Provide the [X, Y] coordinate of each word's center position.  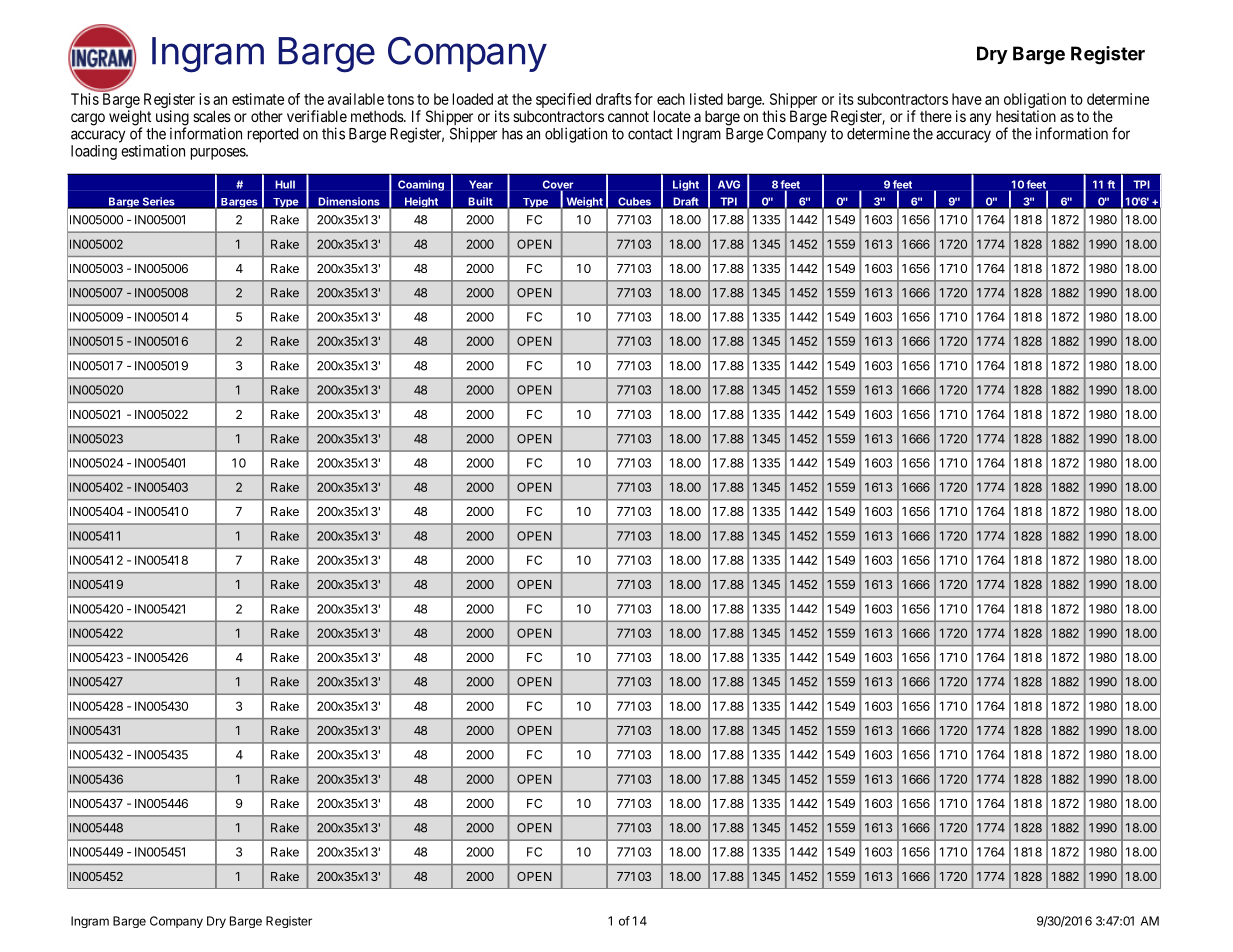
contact [650, 134]
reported [273, 135]
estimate [258, 99]
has [512, 134]
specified [563, 100]
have [967, 99]
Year [481, 184]
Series [158, 202]
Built [480, 202]
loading [94, 152]
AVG [729, 184]
